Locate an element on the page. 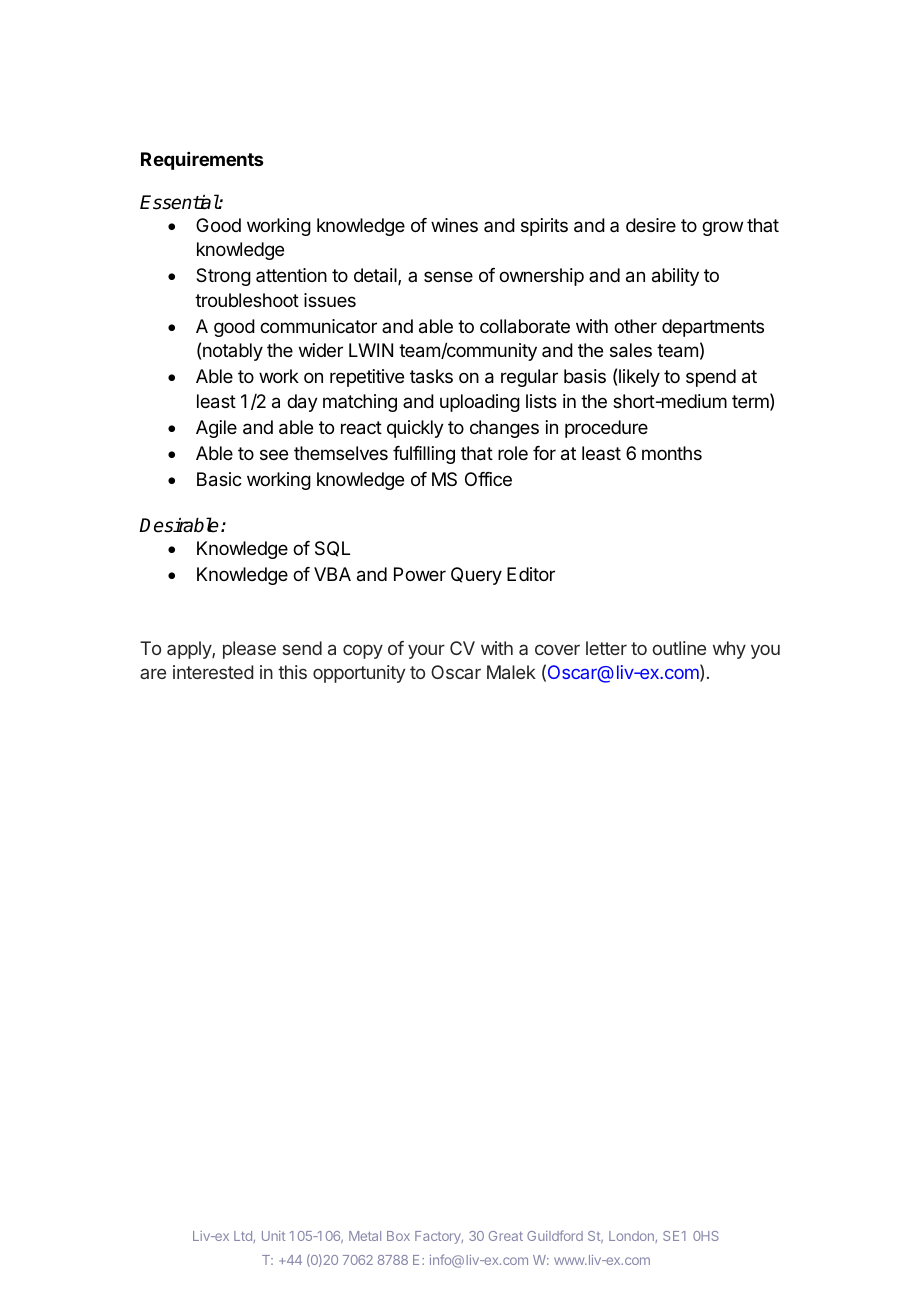 The height and width of the image is (1308, 924). desire is located at coordinates (651, 225).
